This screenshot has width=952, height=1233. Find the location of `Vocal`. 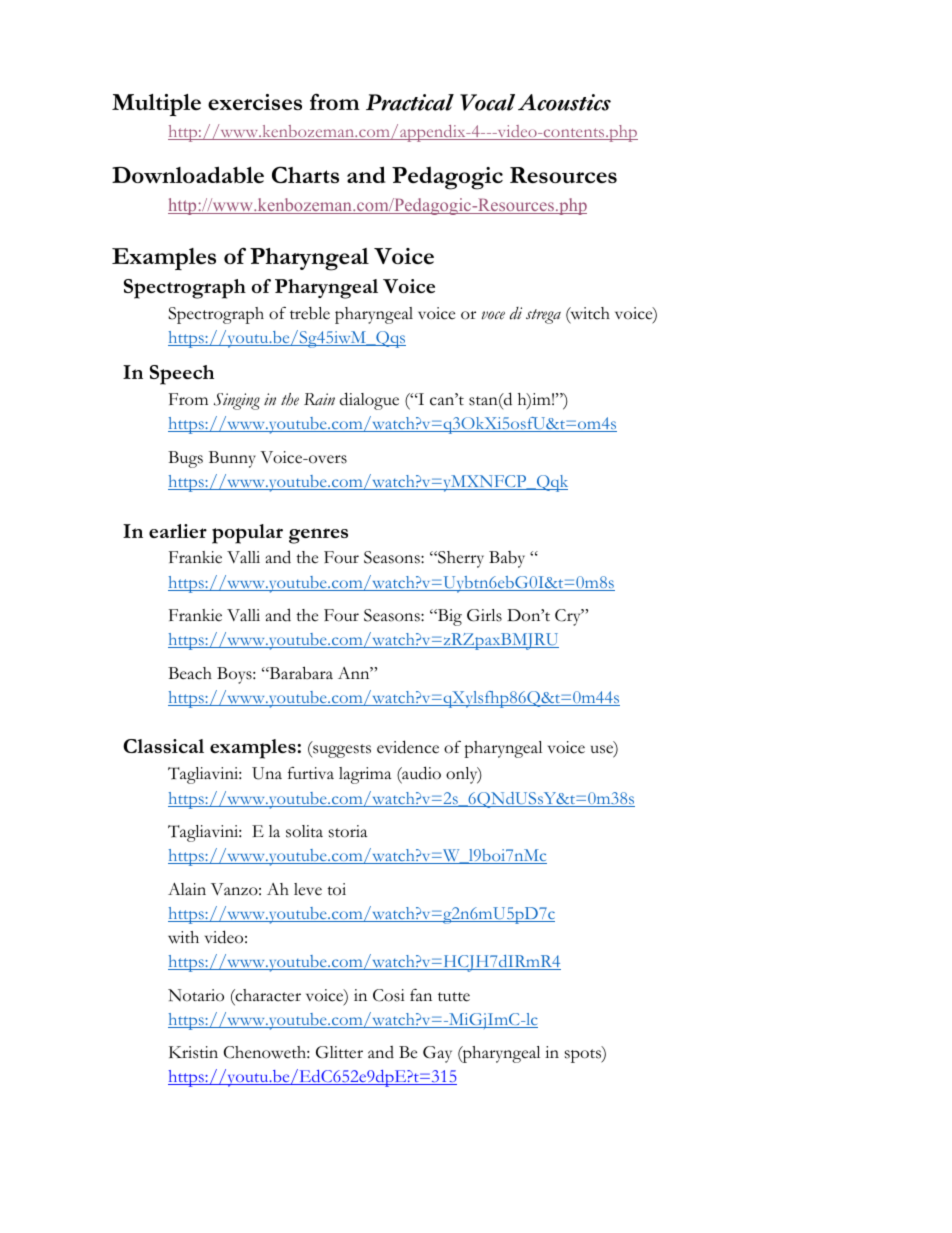

Vocal is located at coordinates (487, 102).
